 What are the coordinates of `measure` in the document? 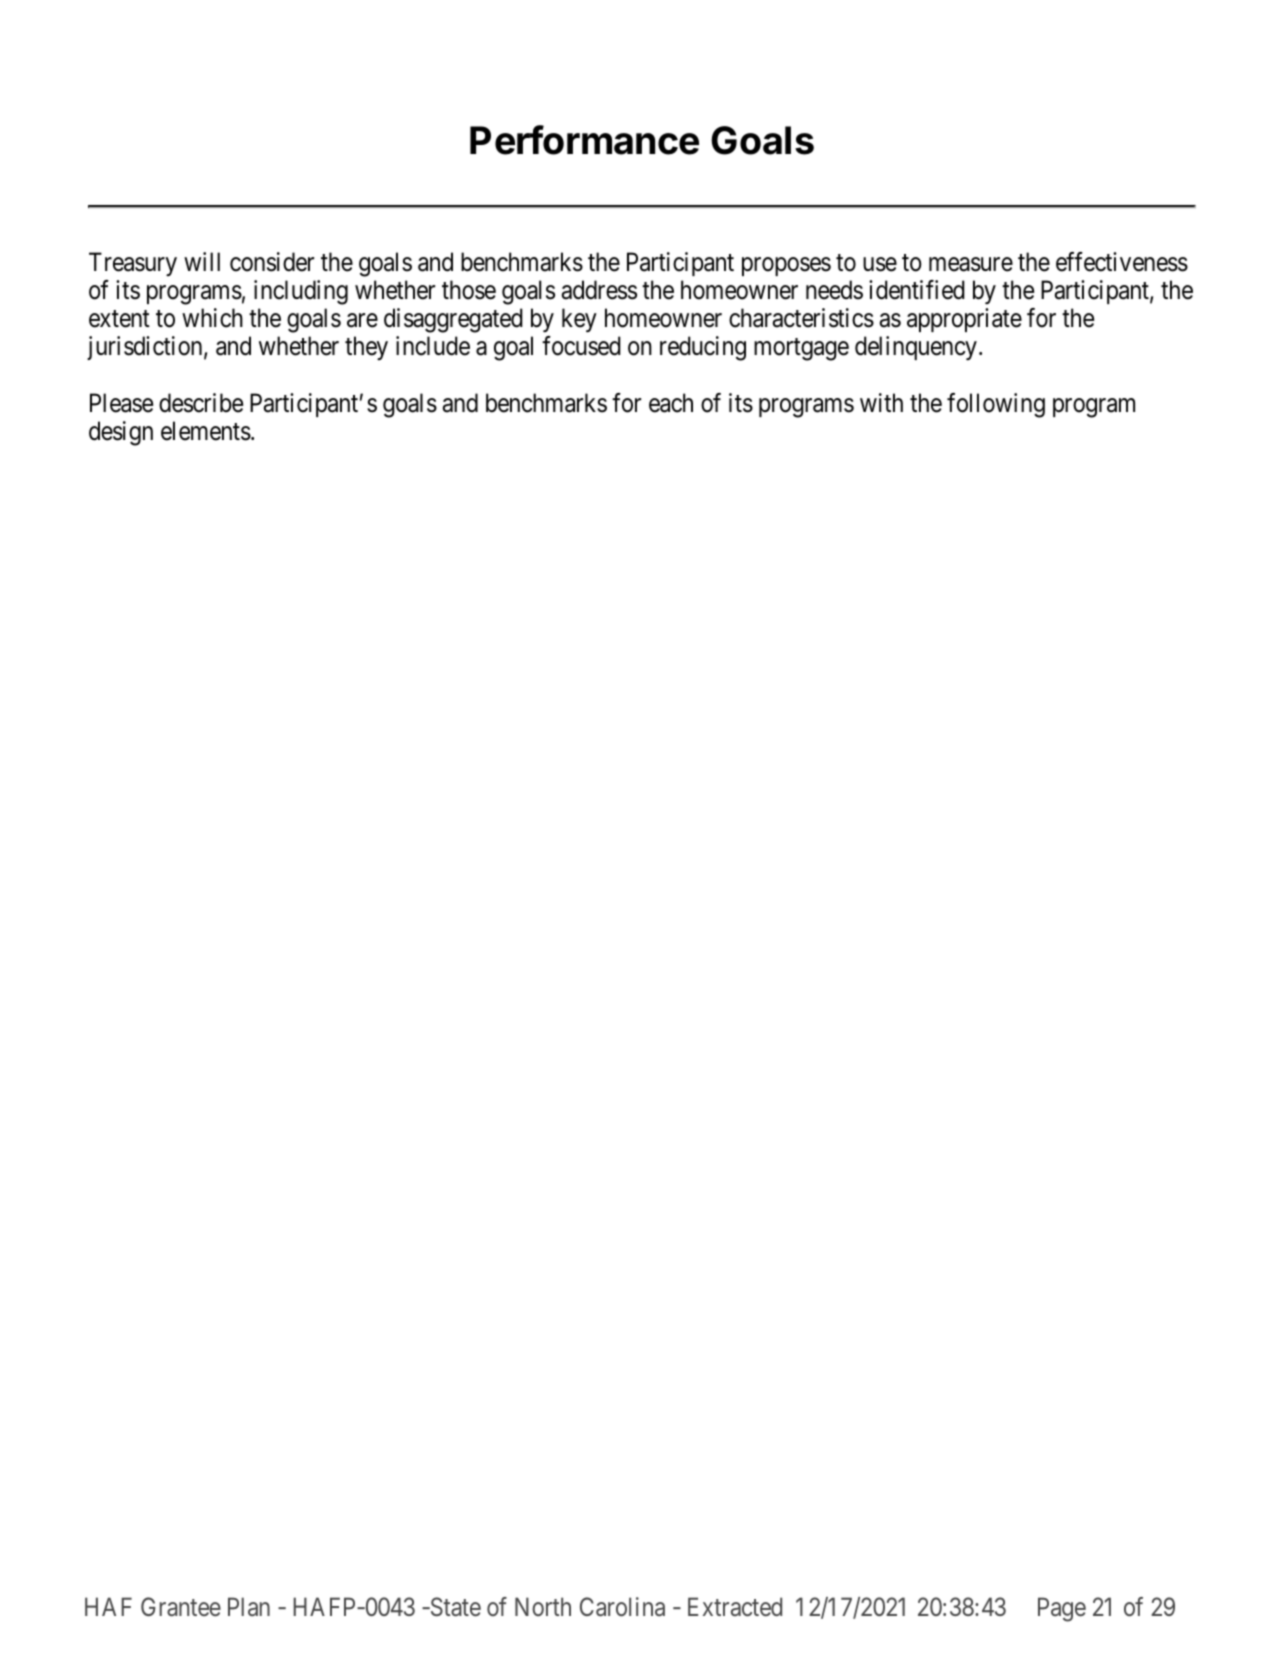 It's located at (971, 265).
